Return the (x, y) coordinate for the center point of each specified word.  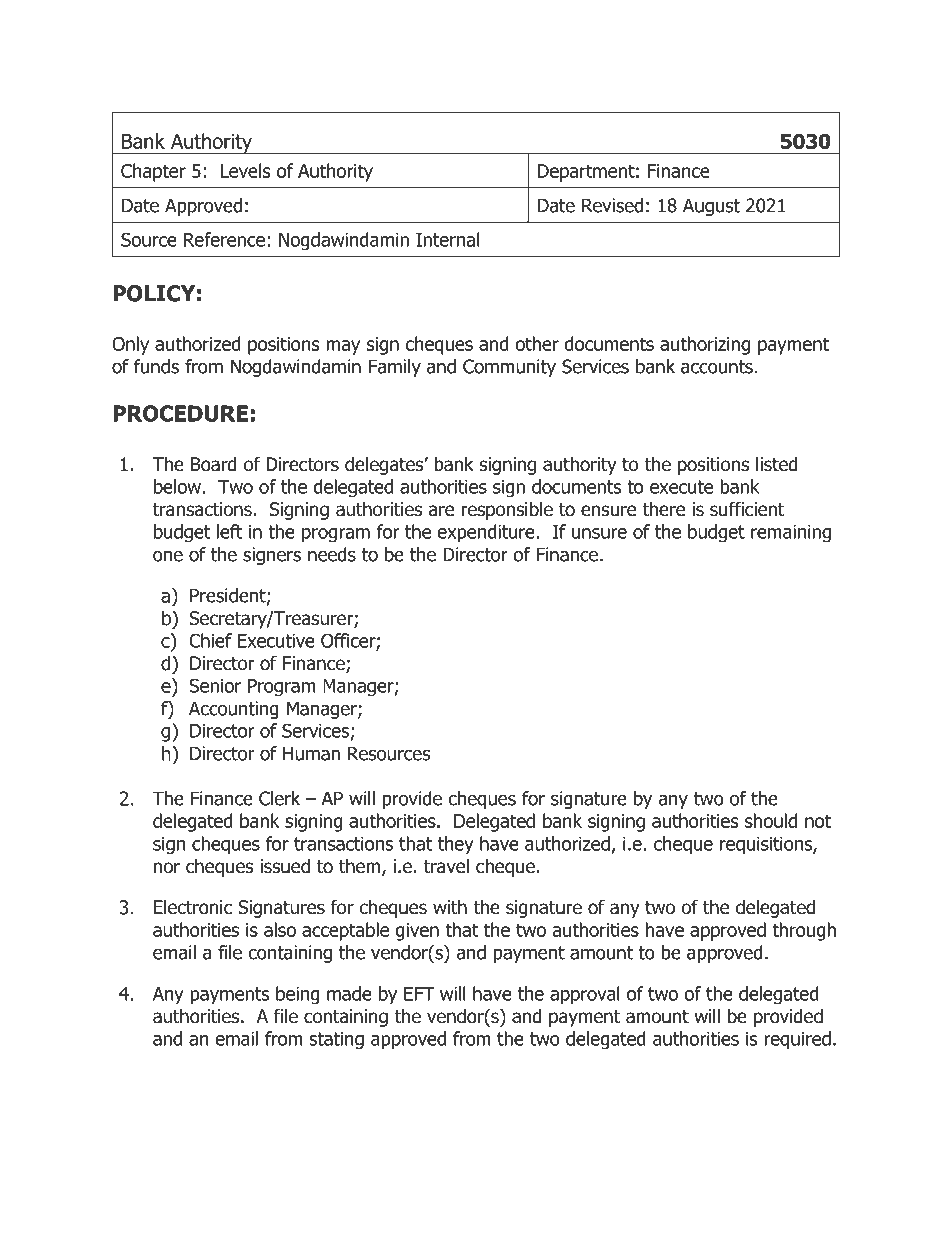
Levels (245, 170)
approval (585, 995)
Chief (210, 640)
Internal (448, 239)
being (298, 995)
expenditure (487, 533)
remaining (791, 534)
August (711, 207)
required (797, 1040)
